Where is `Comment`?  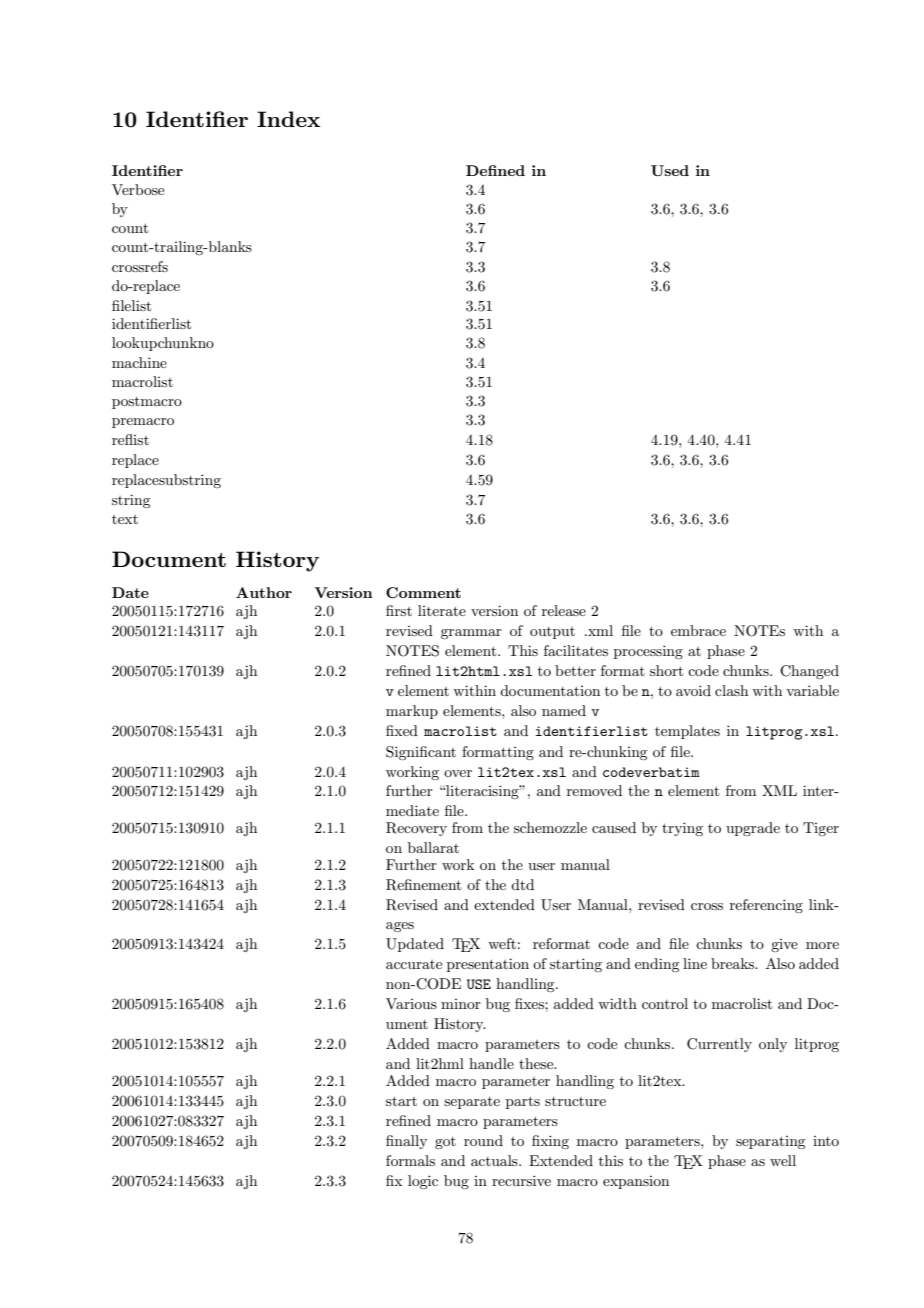
Comment is located at coordinates (423, 592).
